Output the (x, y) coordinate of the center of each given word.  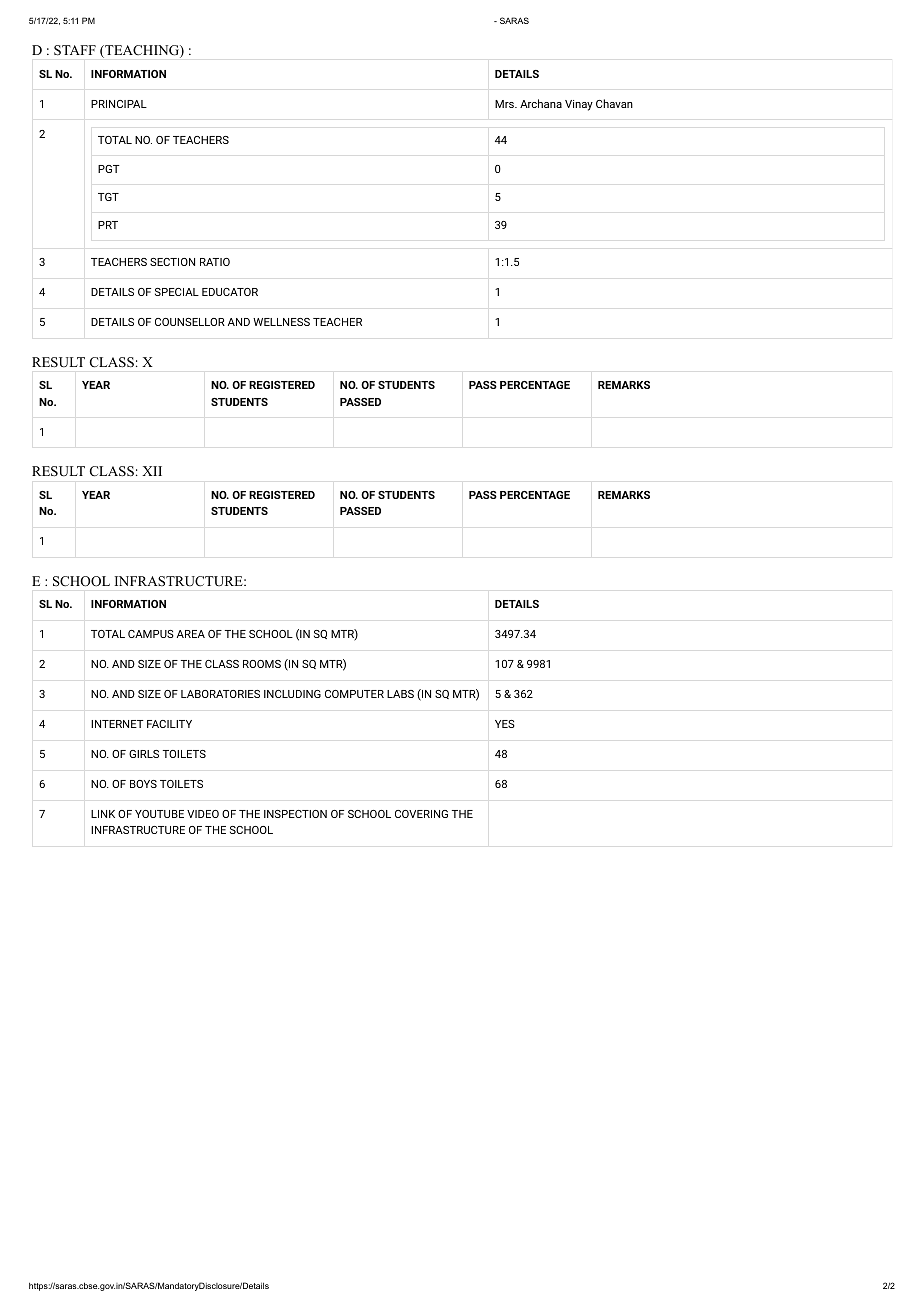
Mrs (505, 104)
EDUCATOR (230, 292)
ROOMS (262, 664)
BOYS (143, 784)
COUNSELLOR (190, 322)
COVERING (421, 814)
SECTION (172, 262)
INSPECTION (295, 814)
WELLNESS (281, 322)
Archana (541, 103)
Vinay (579, 105)
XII (152, 471)
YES (505, 724)
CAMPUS (151, 634)
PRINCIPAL (119, 104)
